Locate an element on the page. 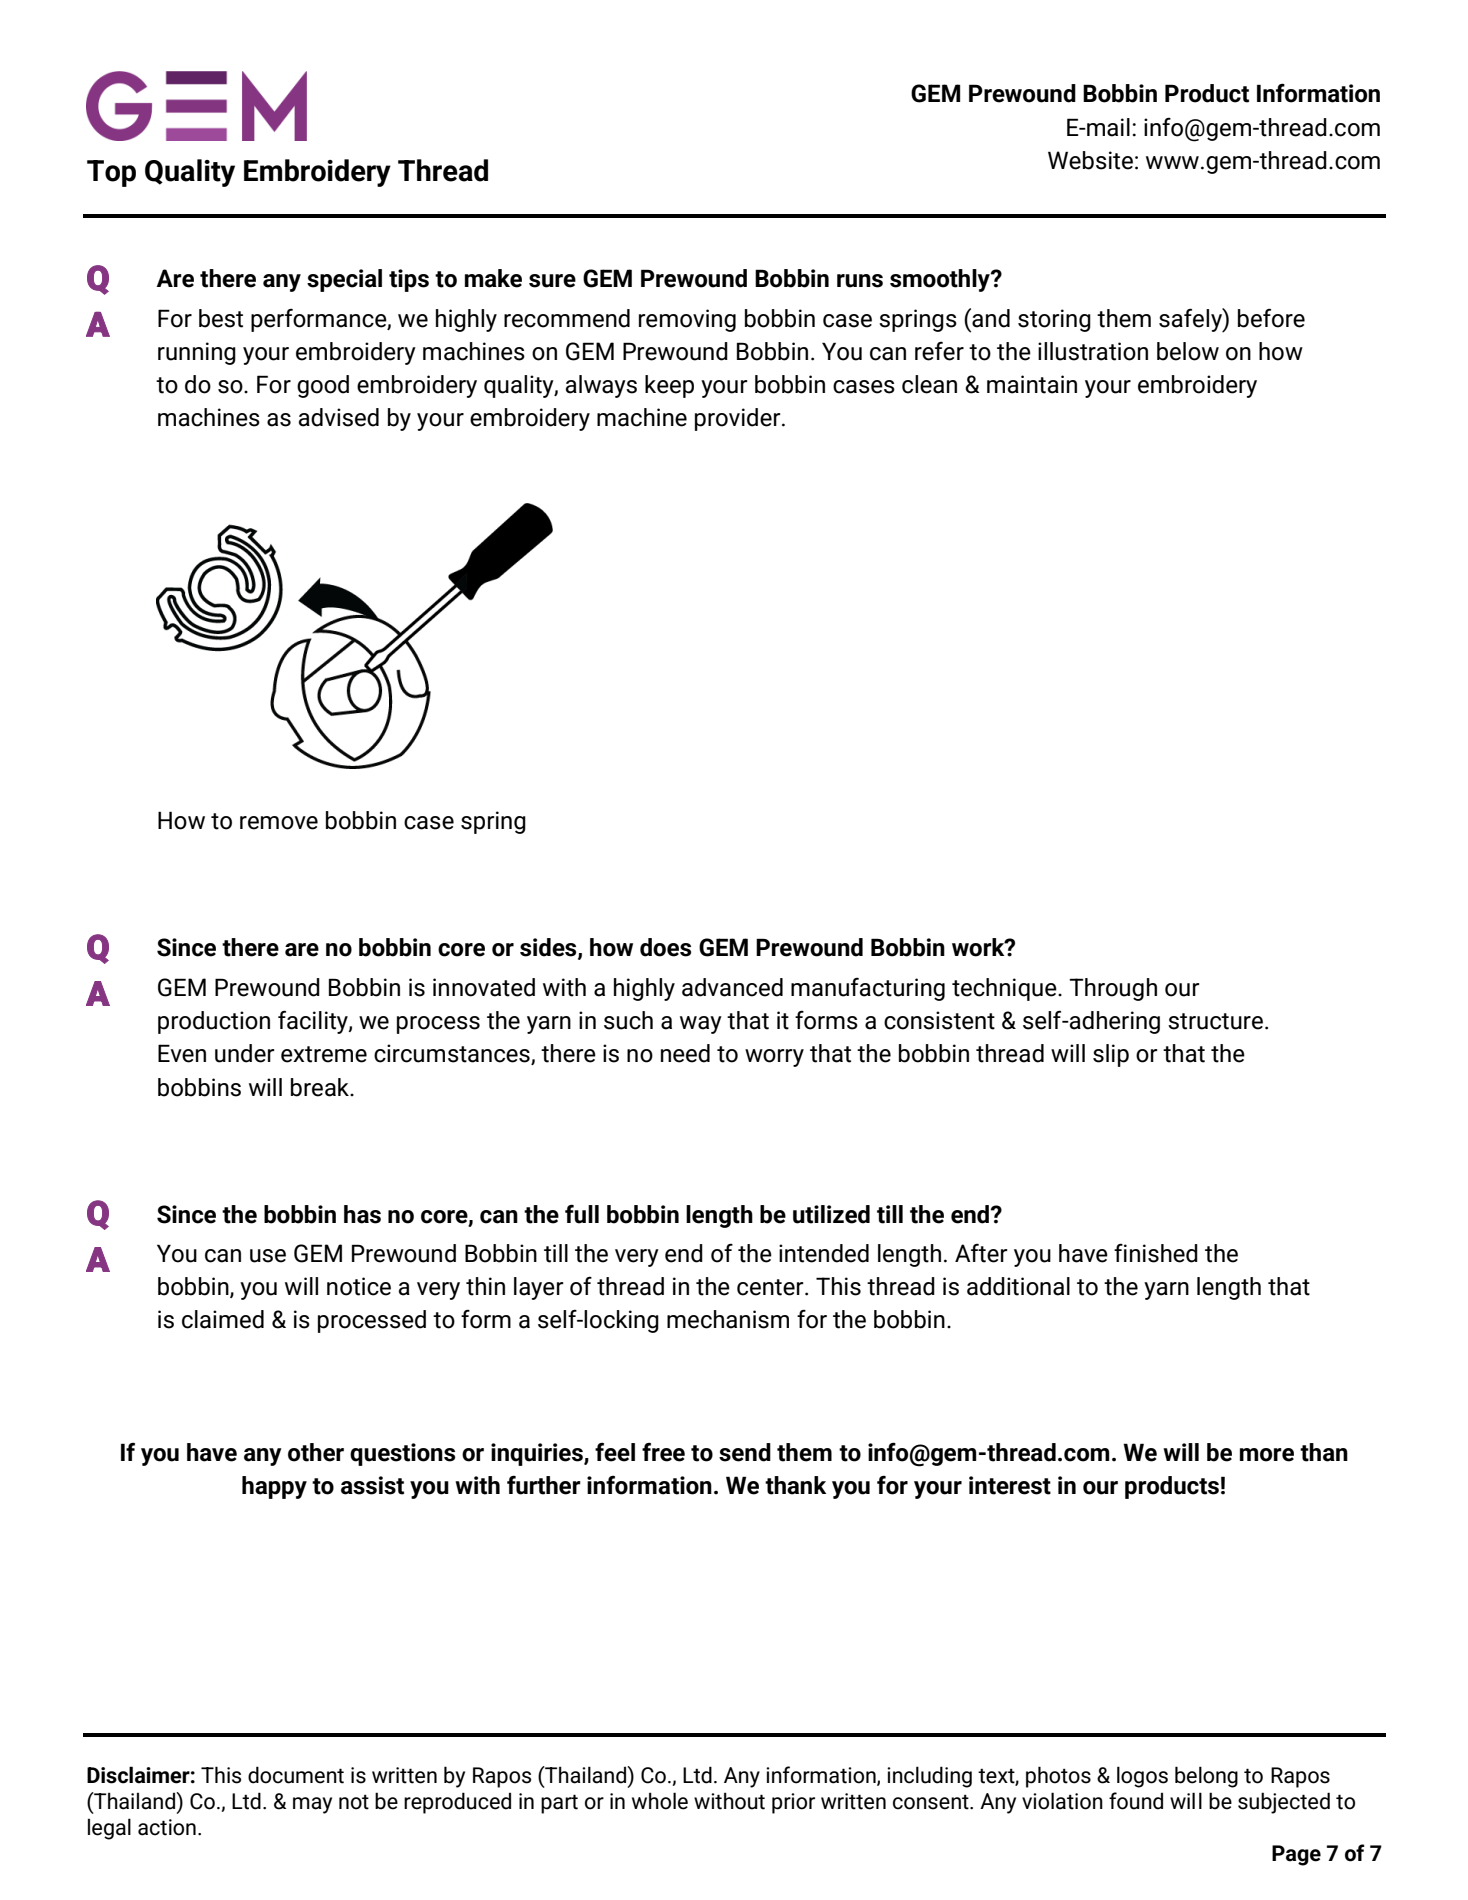 The image size is (1468, 1900). mechanism is located at coordinates (728, 1319).
